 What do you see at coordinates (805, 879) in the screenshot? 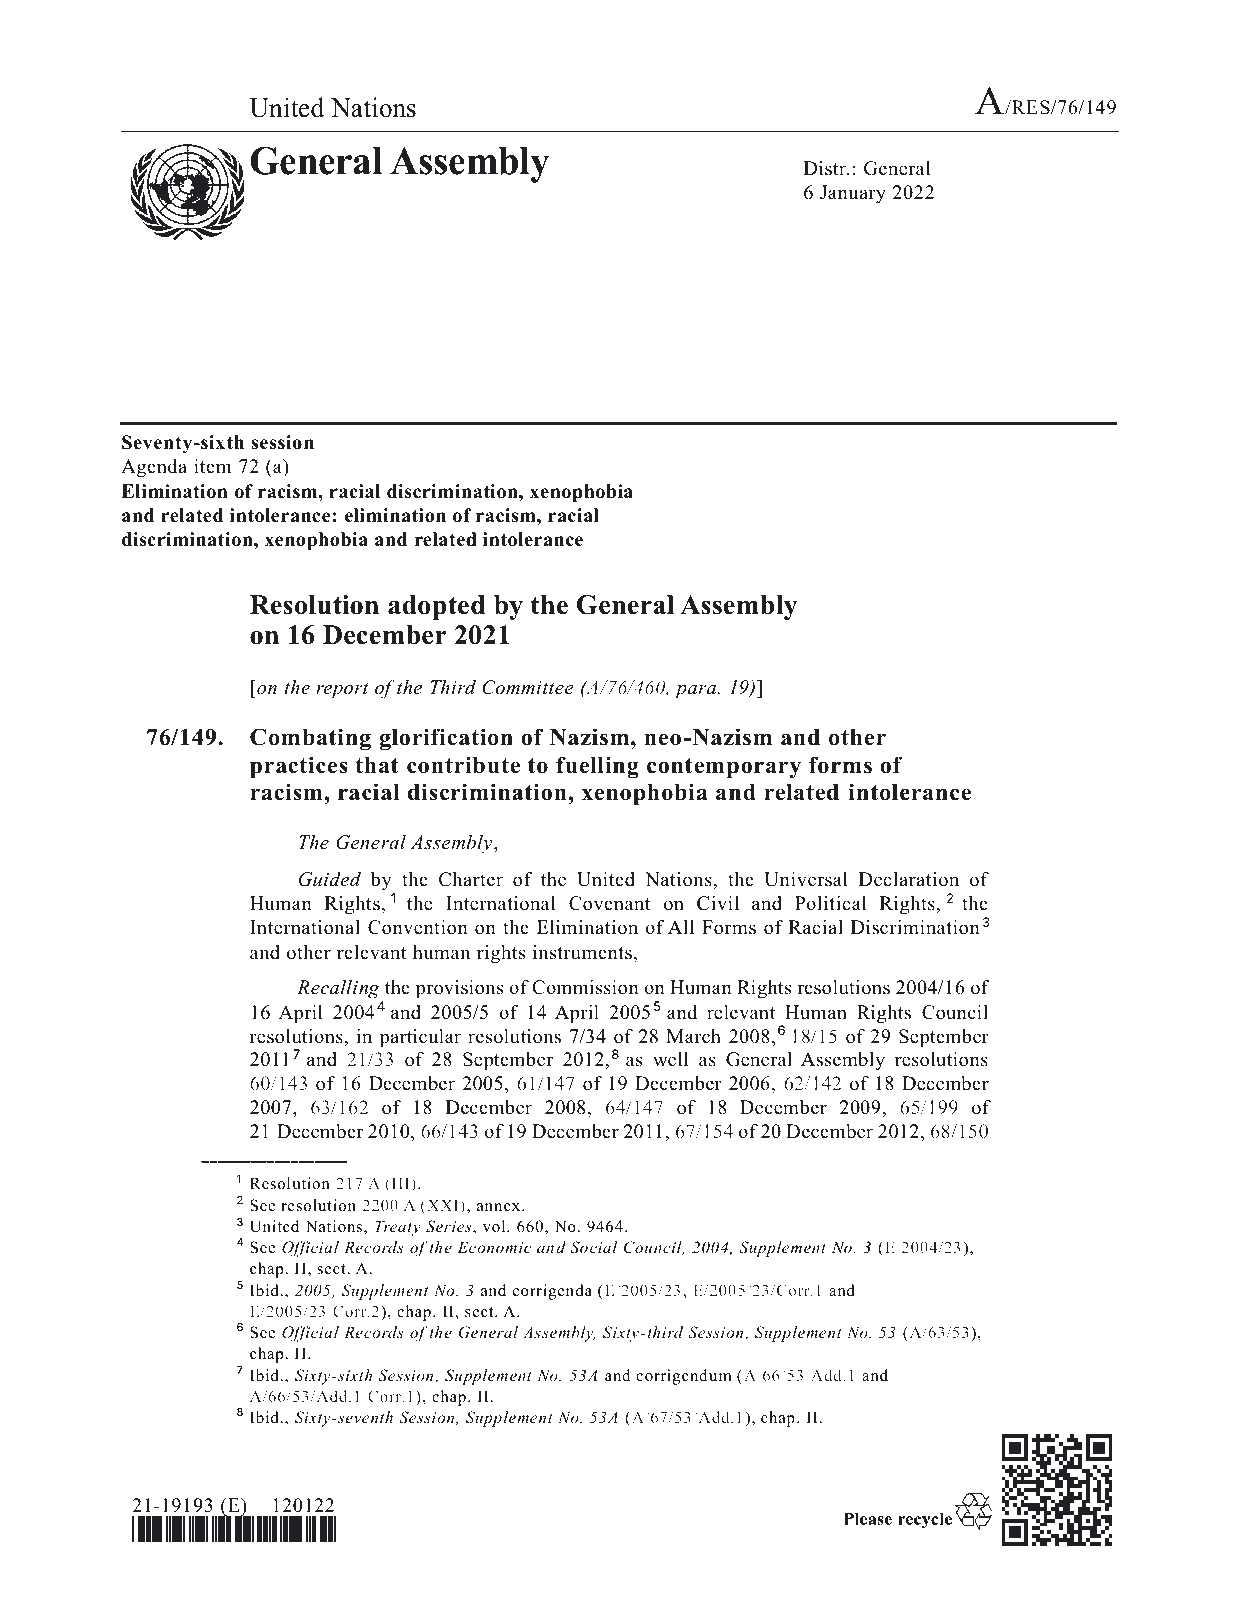
I see `Universal` at bounding box center [805, 879].
